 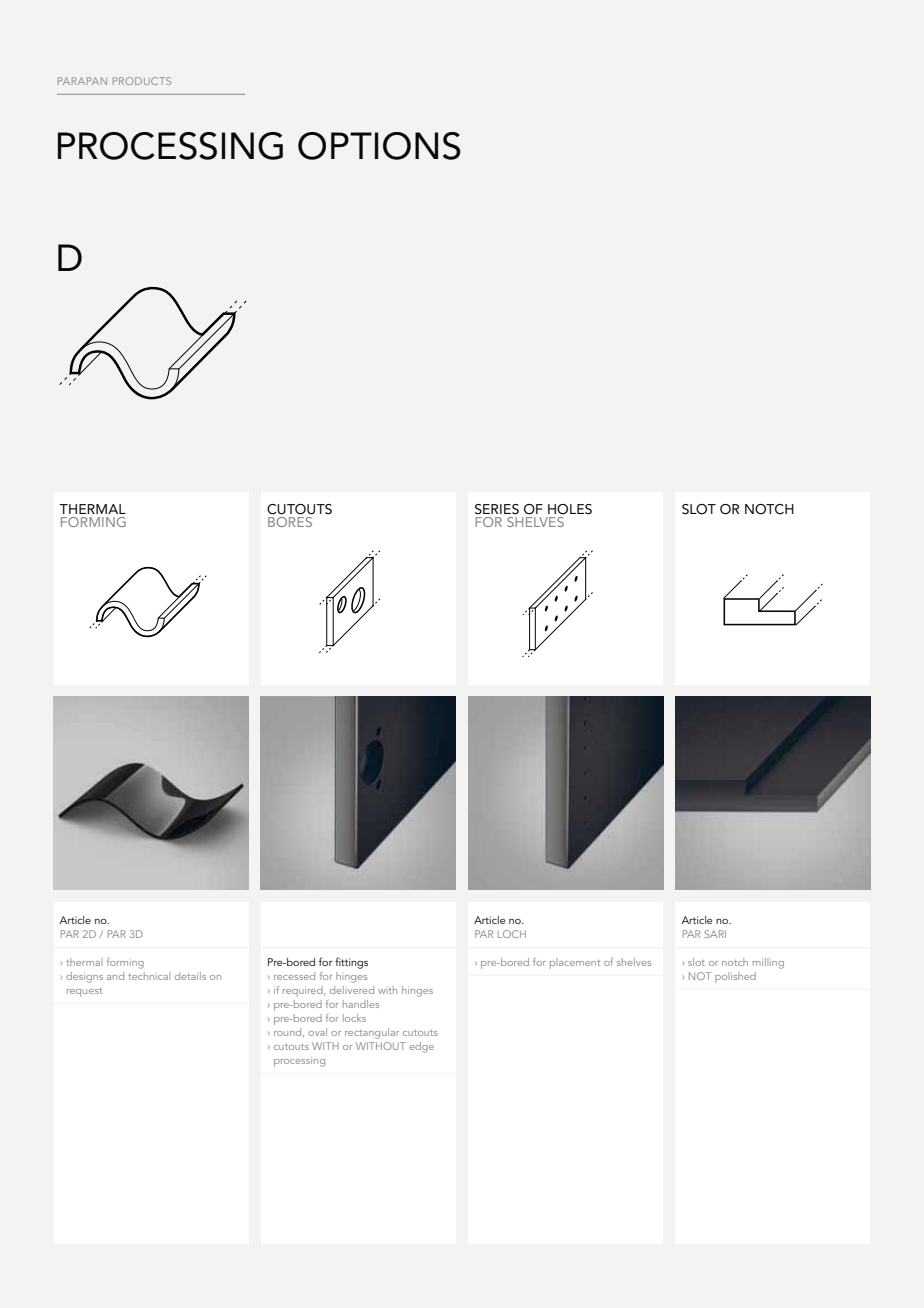 I want to click on PRODUCTS, so click(x=142, y=81).
